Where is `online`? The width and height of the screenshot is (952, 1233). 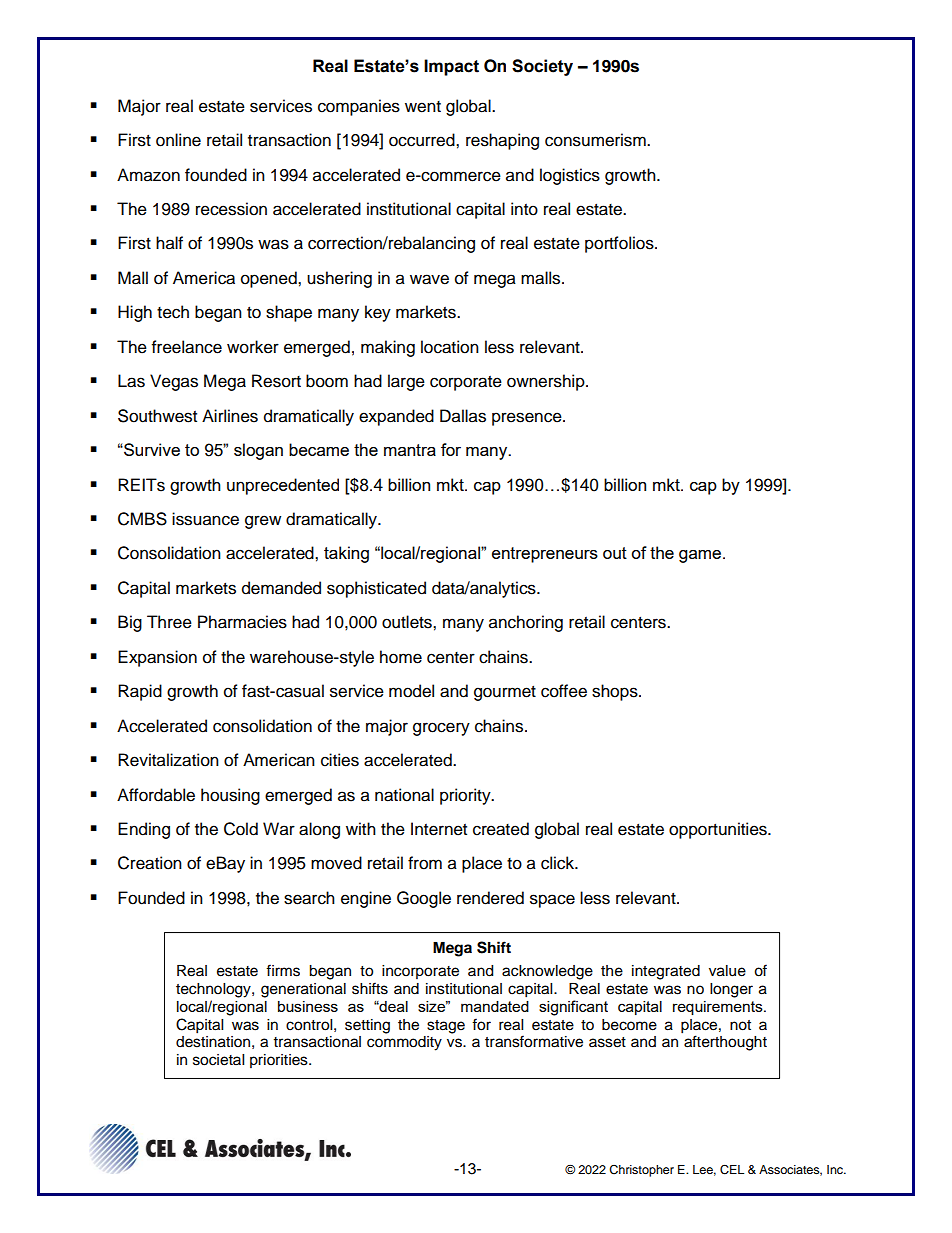
online is located at coordinates (178, 140).
